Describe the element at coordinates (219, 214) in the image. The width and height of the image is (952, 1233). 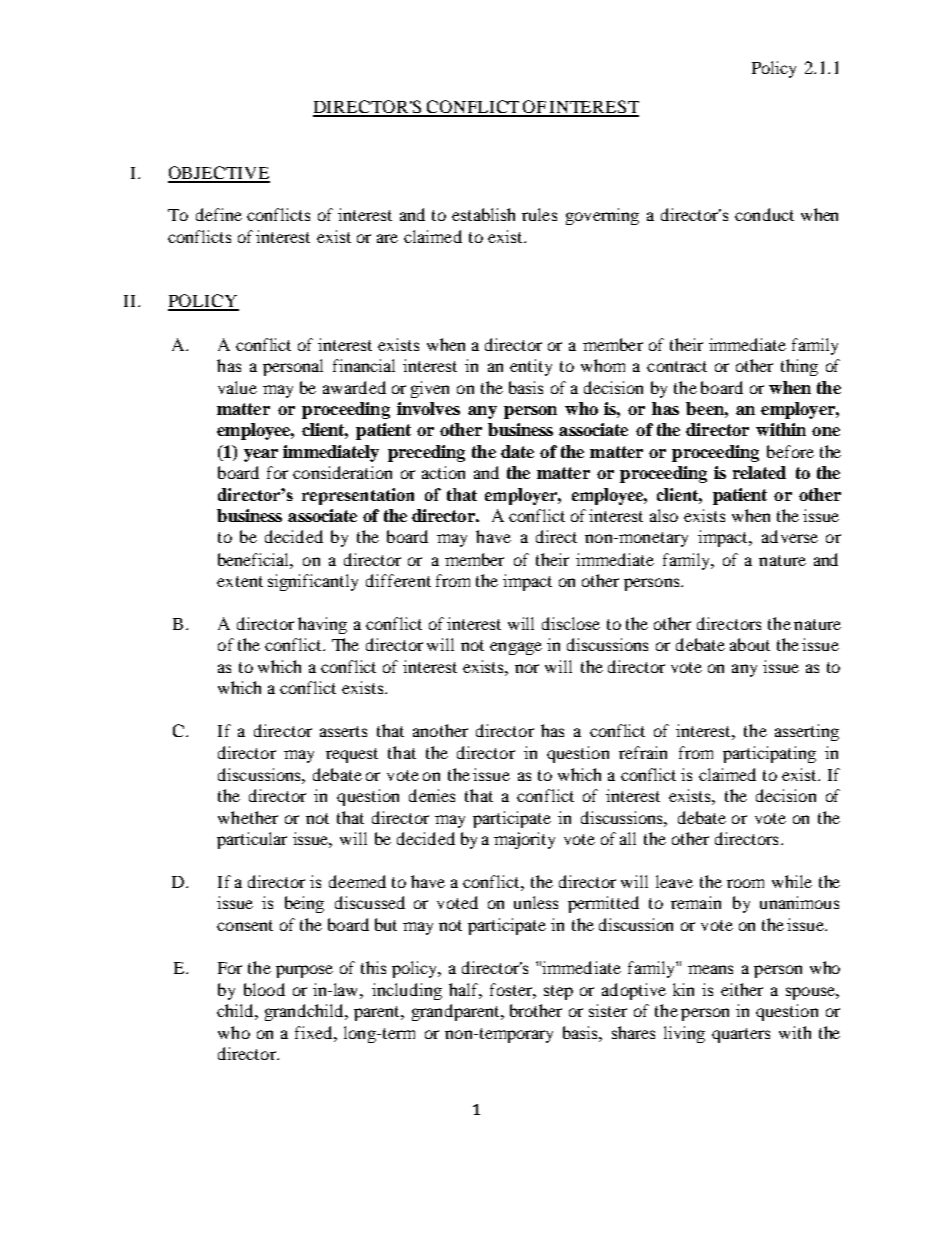
I see `define` at that location.
